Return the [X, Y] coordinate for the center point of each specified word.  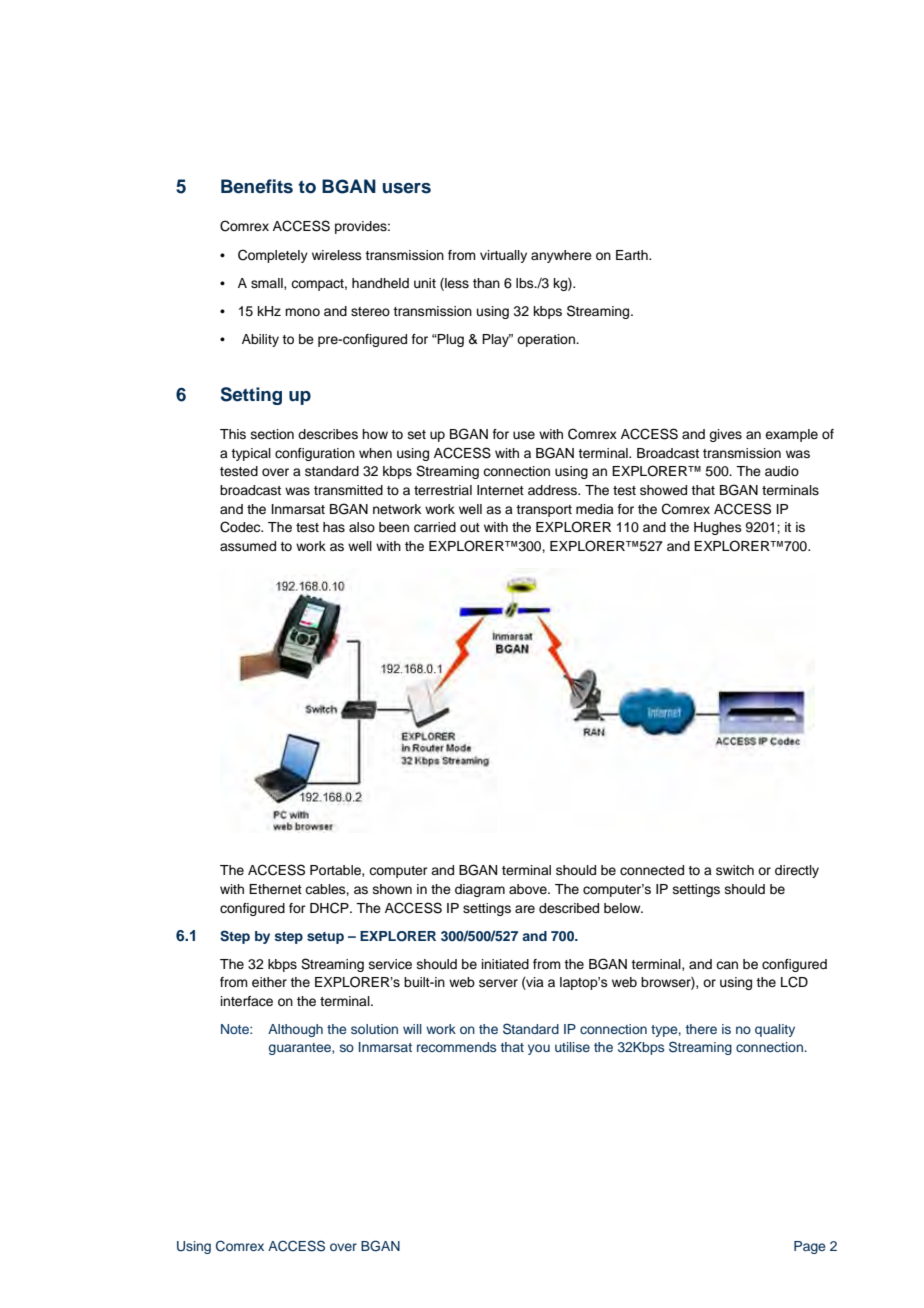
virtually [503, 256]
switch [735, 870]
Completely [273, 256]
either [269, 982]
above [529, 889]
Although [295, 1030]
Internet [500, 490]
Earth [633, 255]
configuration [315, 454]
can [727, 965]
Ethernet [275, 889]
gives [725, 435]
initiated [505, 964]
